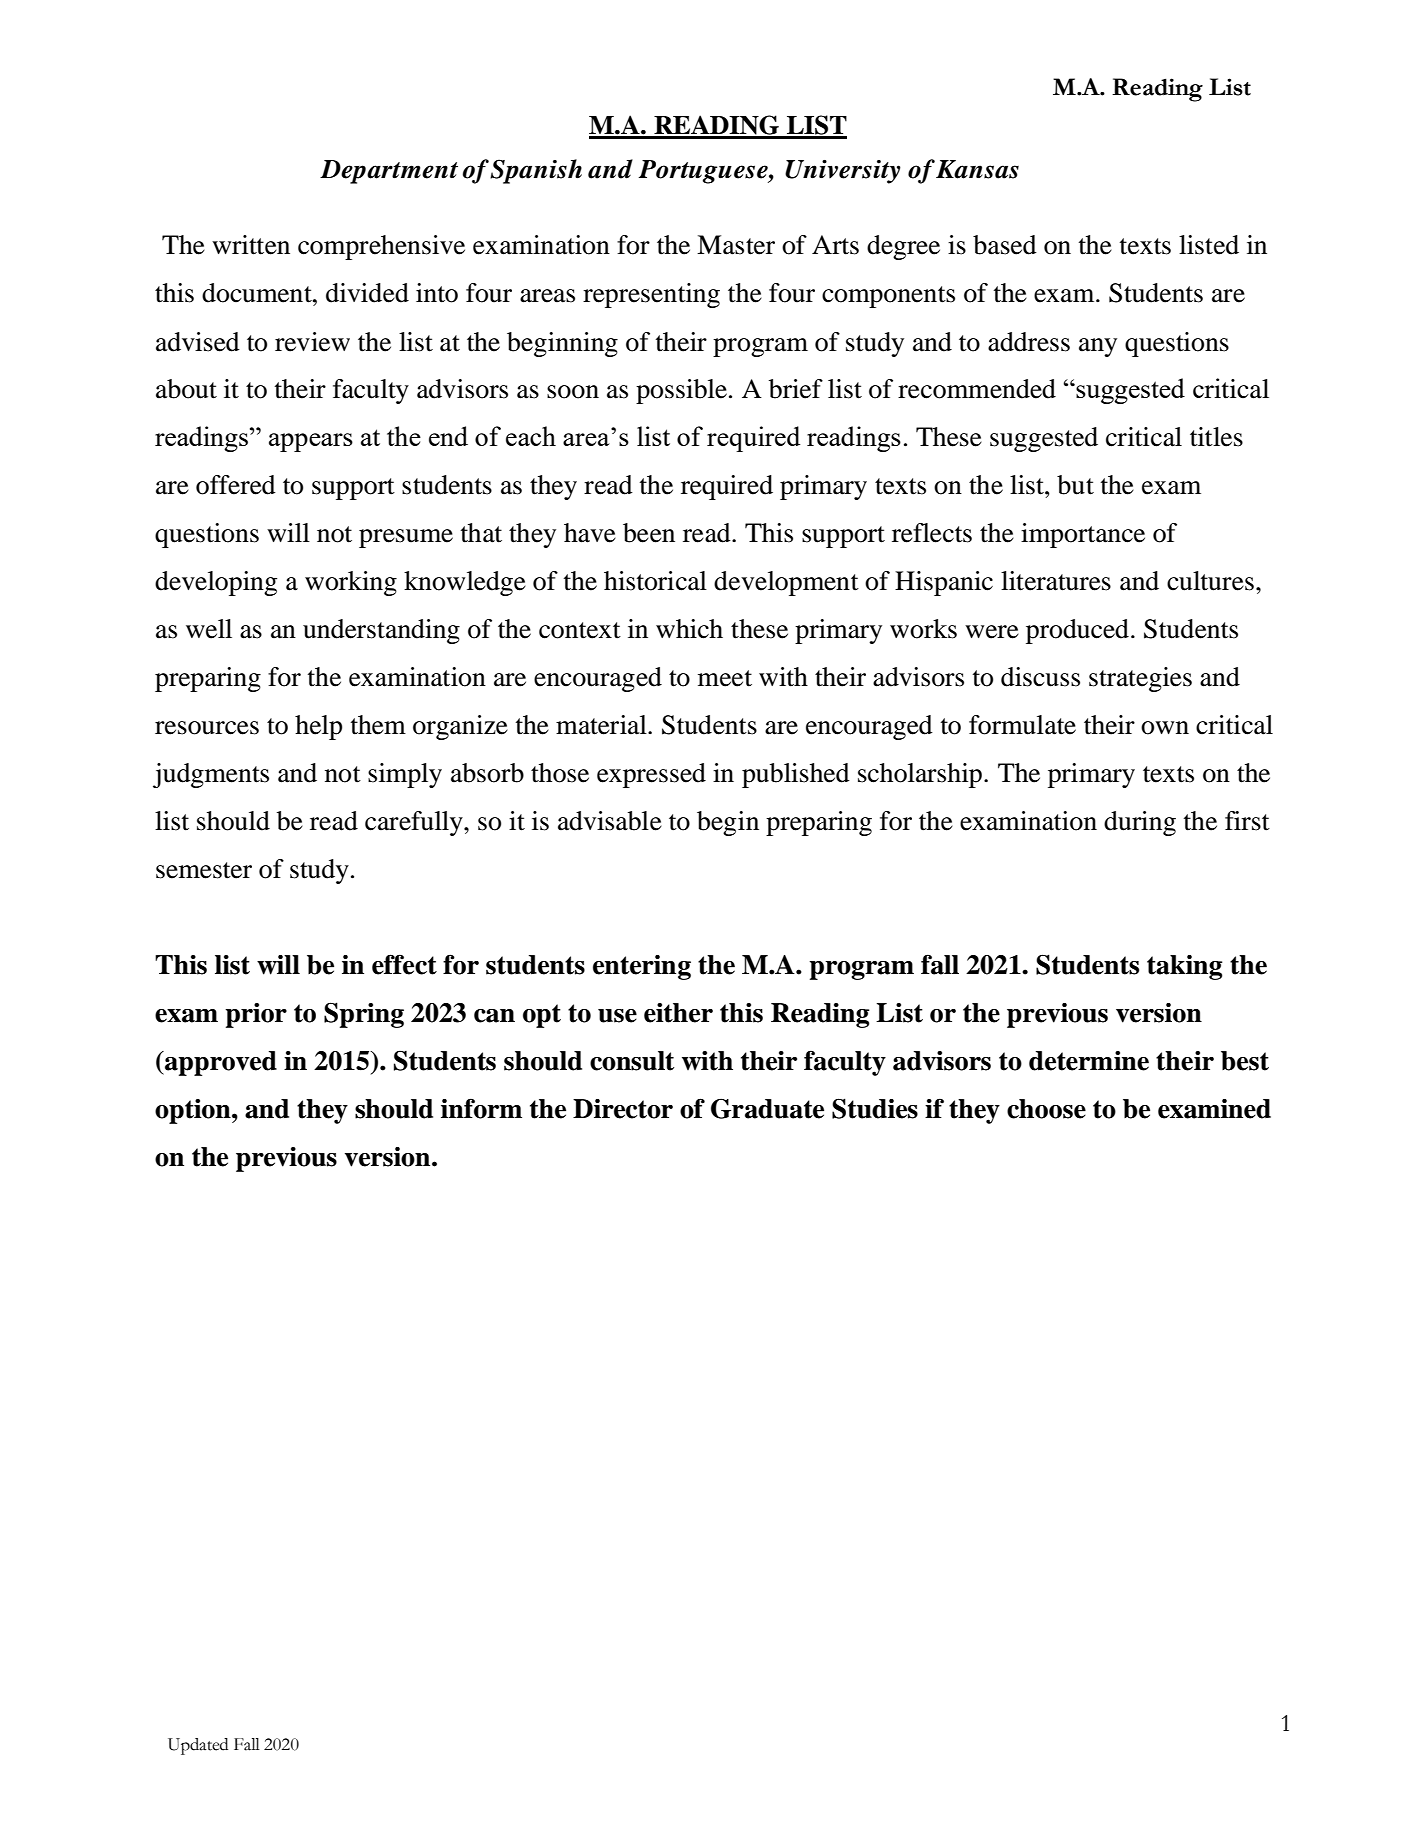 Image resolution: width=1418 pixels, height=1835 pixels. I want to click on literatures, so click(1056, 581).
